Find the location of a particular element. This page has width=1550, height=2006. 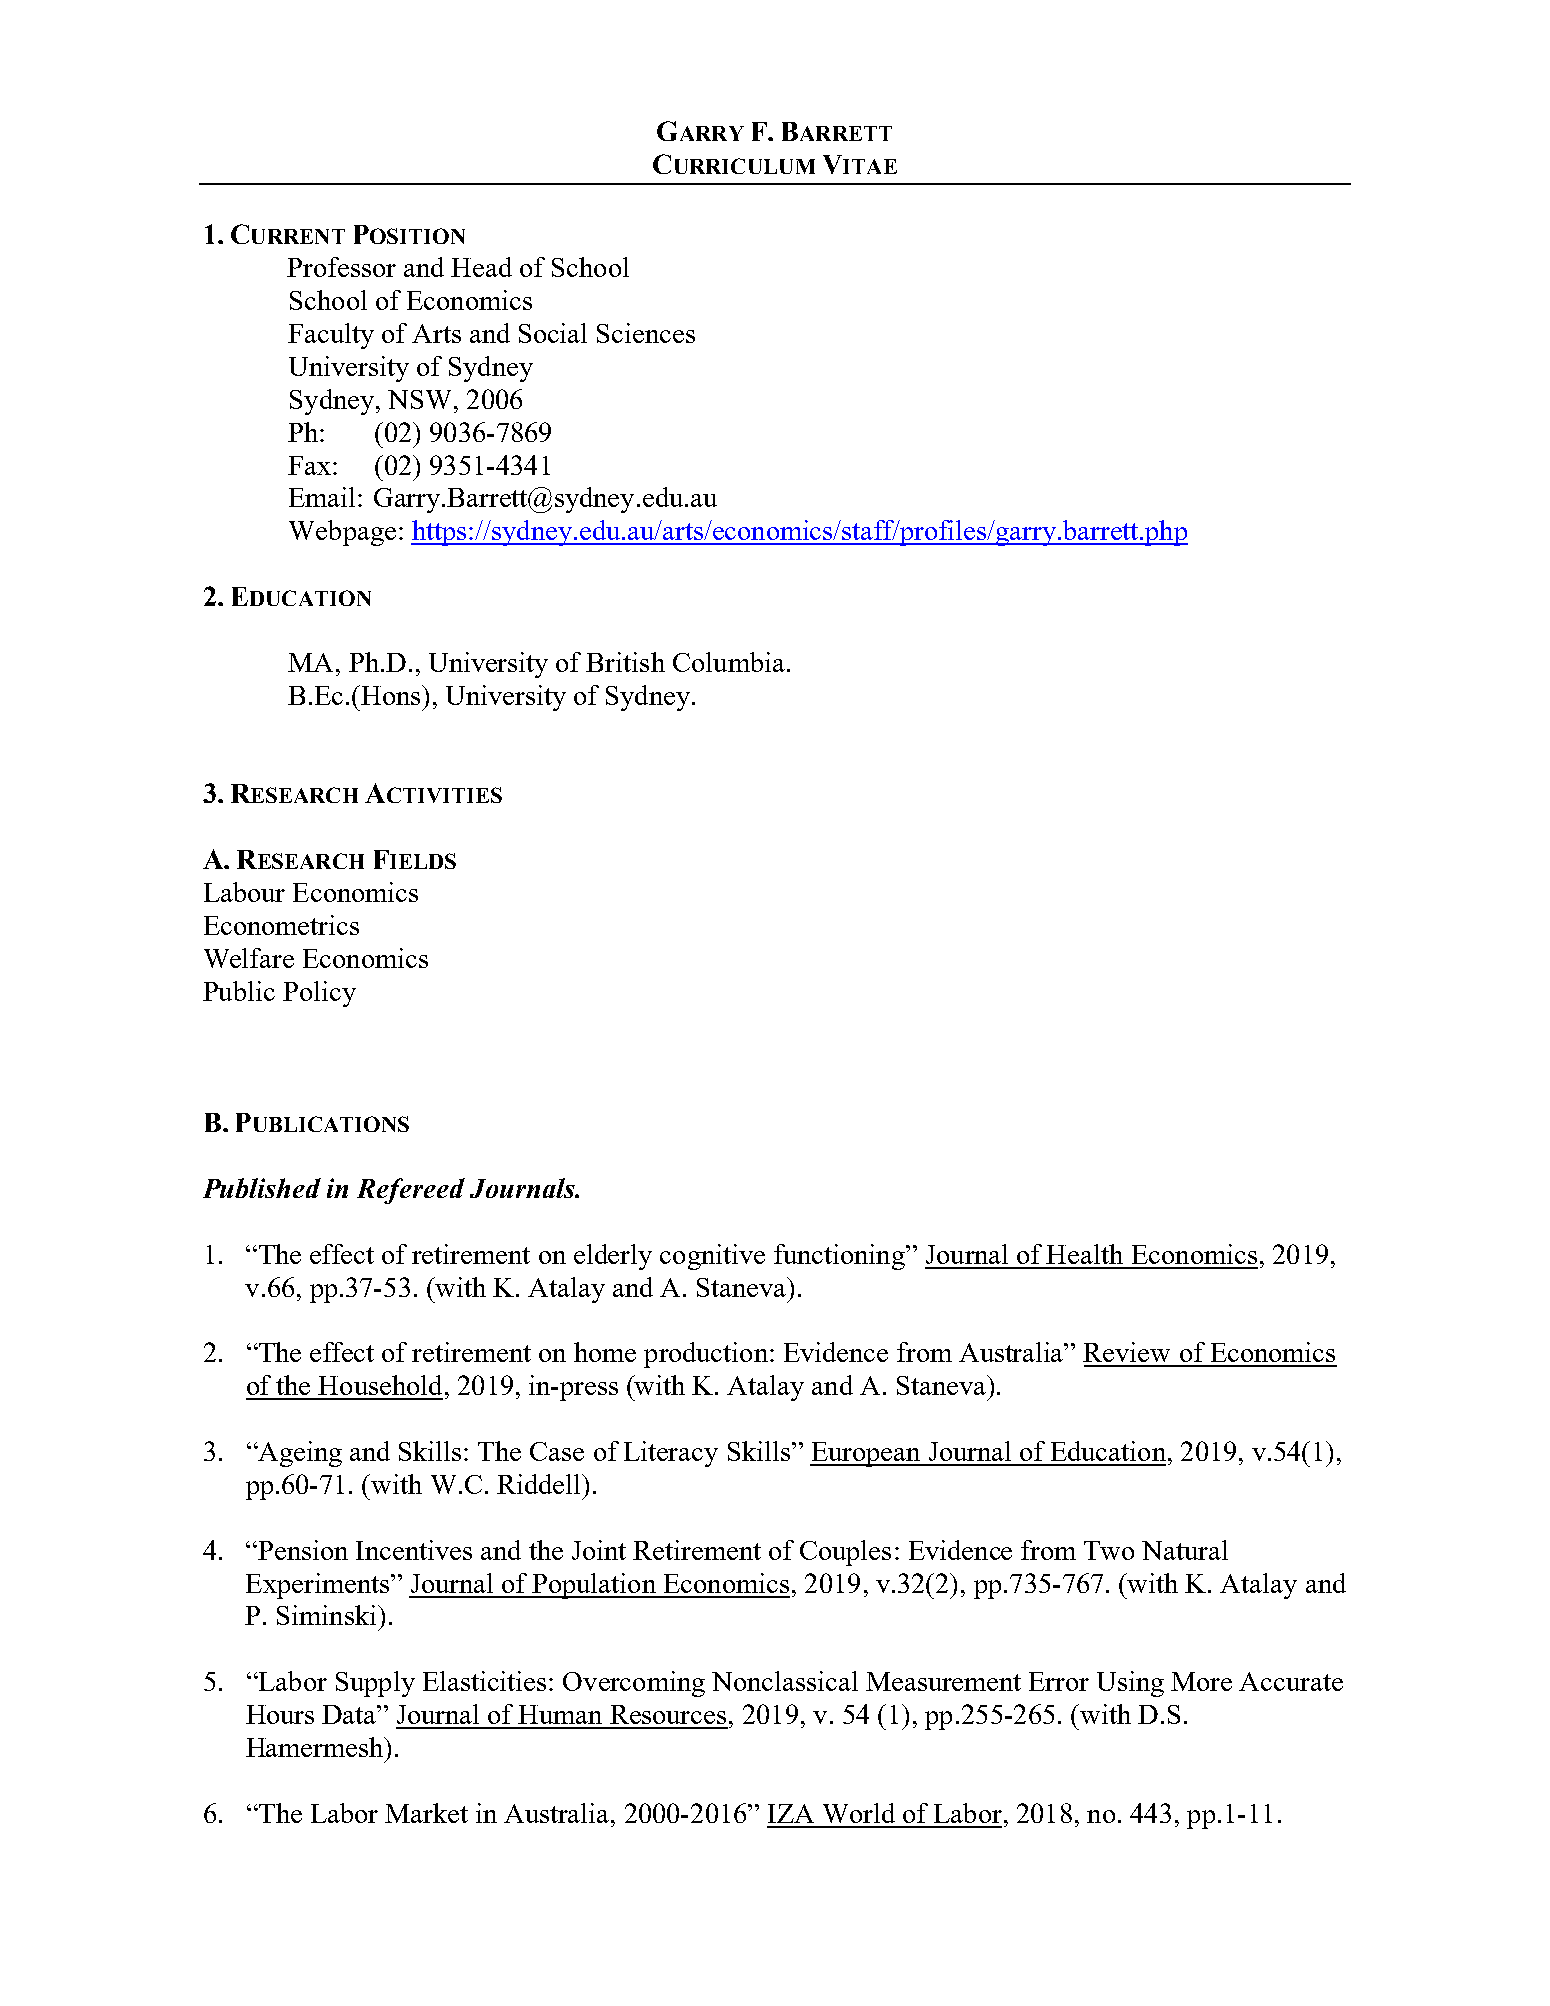

Columbia is located at coordinates (729, 662).
